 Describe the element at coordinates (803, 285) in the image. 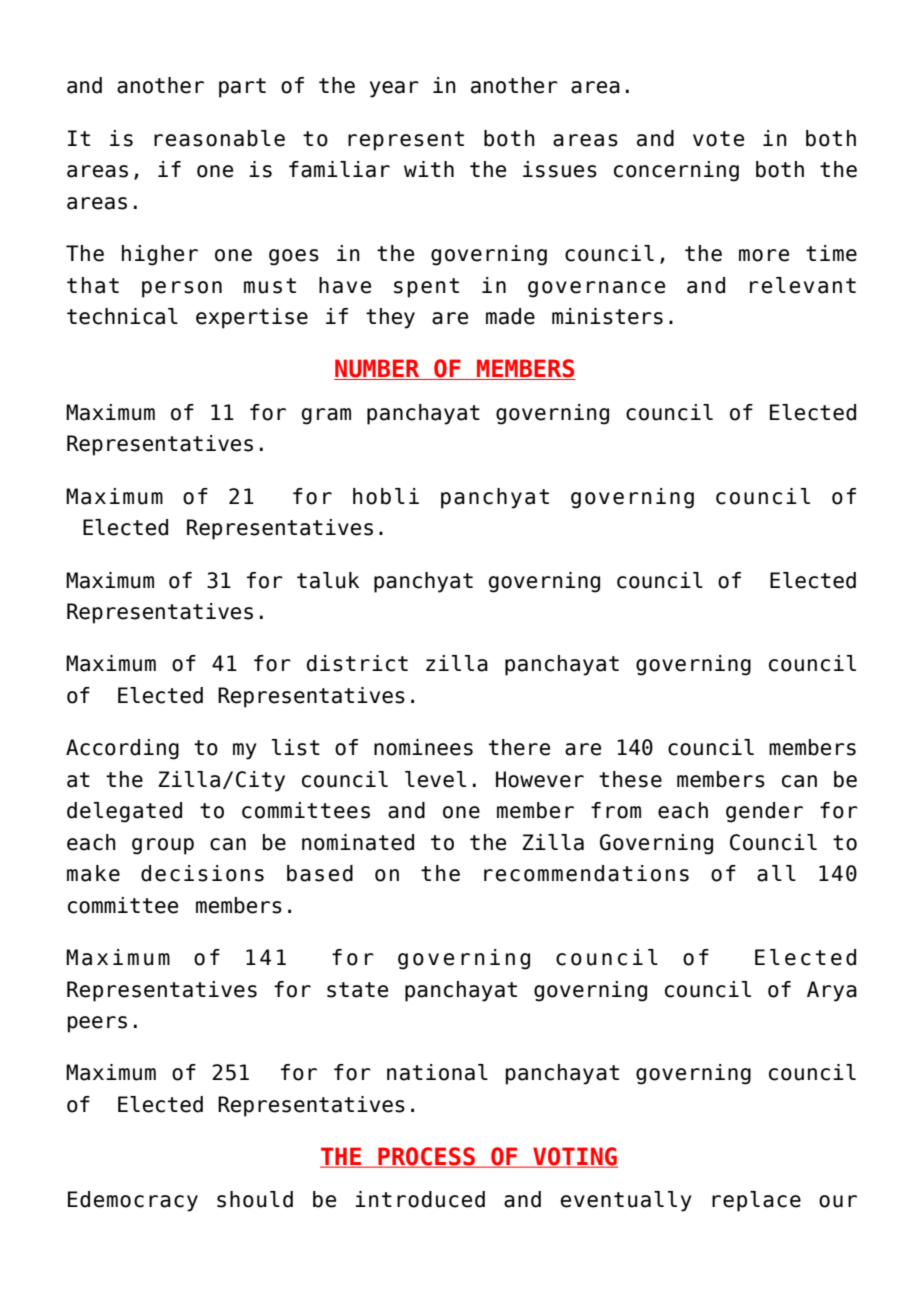

I see `relevant` at that location.
